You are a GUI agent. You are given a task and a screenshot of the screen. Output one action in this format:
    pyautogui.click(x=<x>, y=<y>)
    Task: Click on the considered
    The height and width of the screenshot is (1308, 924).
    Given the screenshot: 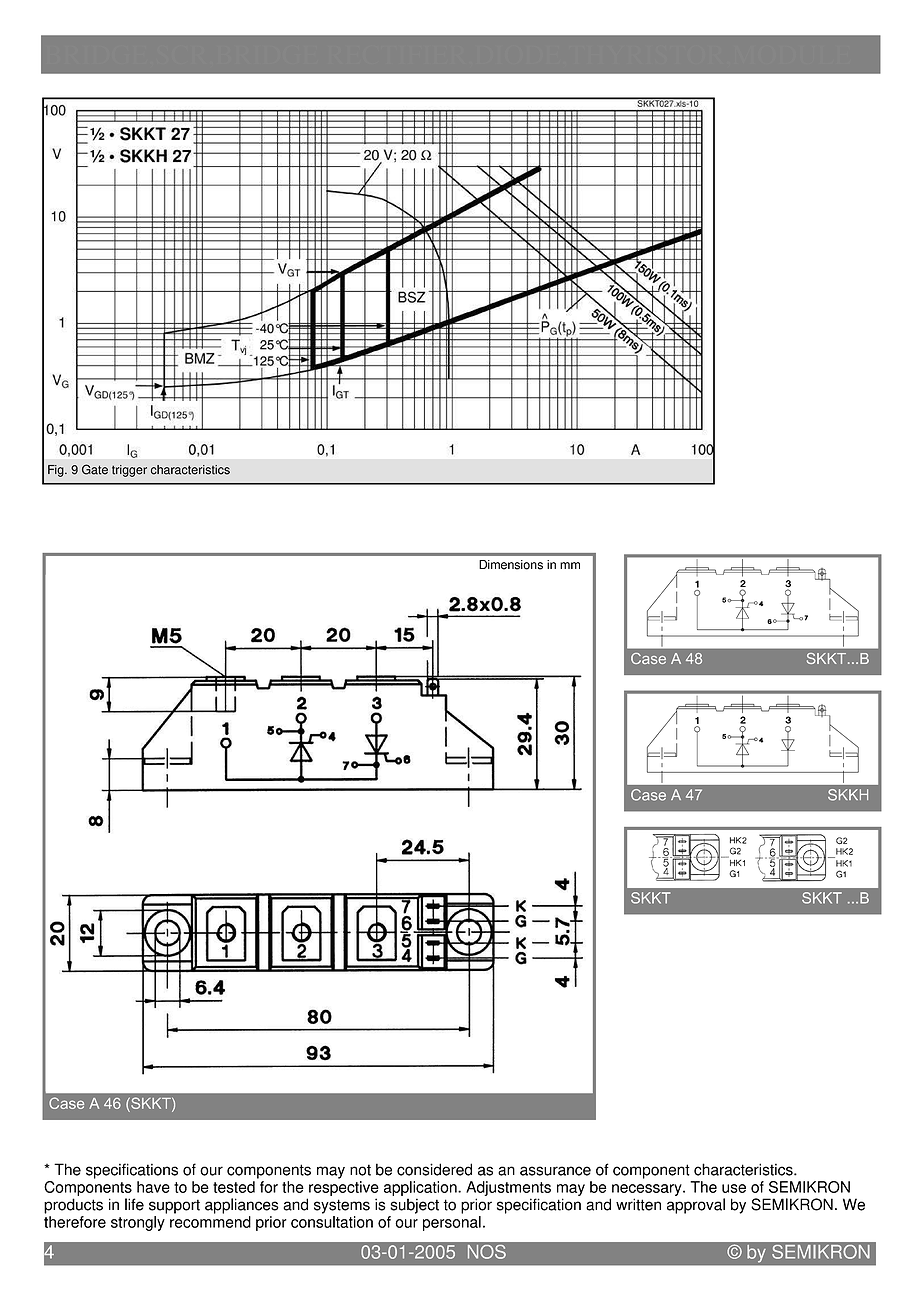 What is the action you would take?
    pyautogui.click(x=434, y=1169)
